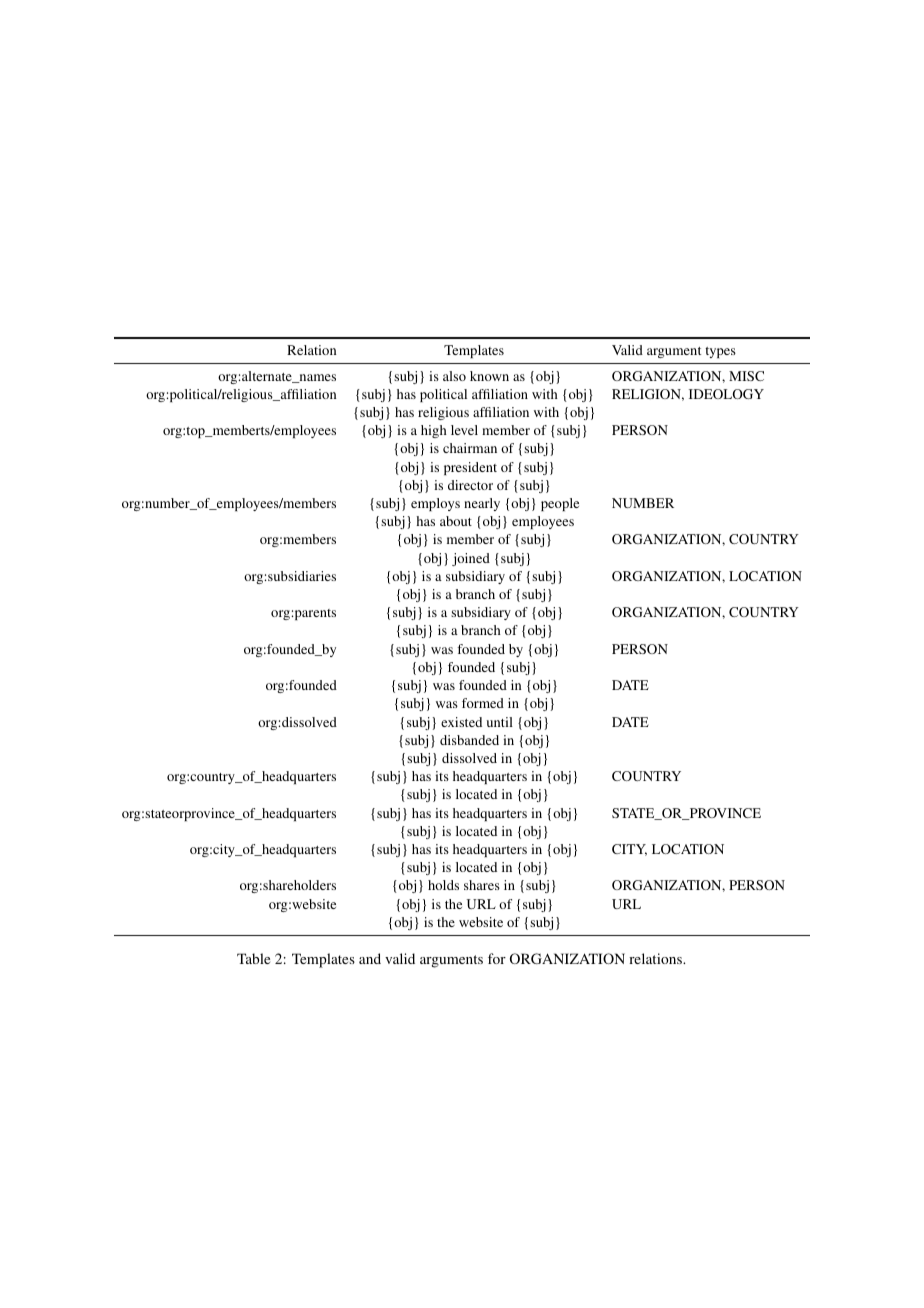 The height and width of the screenshot is (1308, 924). I want to click on also, so click(454, 376).
